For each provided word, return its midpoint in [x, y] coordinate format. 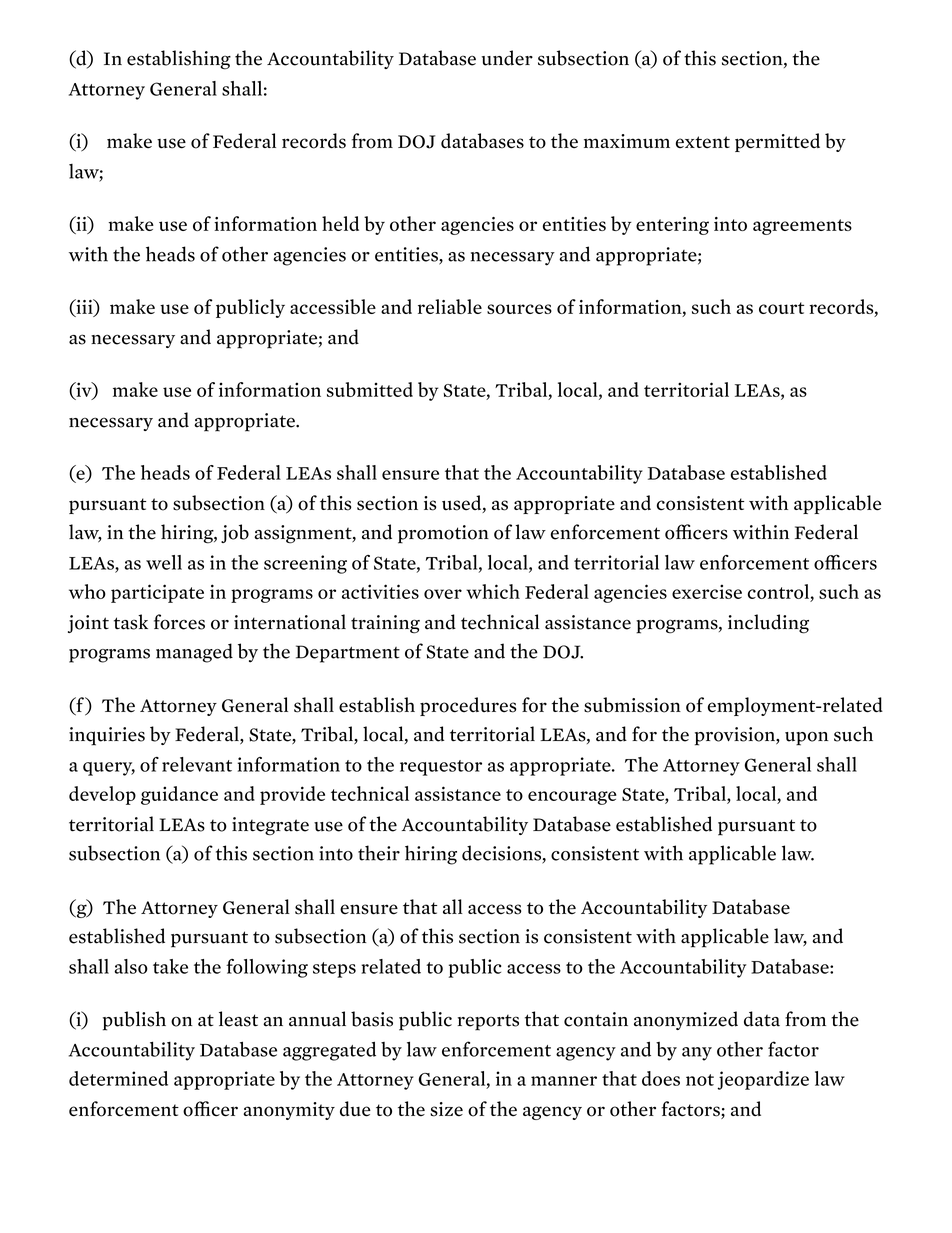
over [443, 594]
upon [806, 738]
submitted [370, 389]
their [379, 853]
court [781, 308]
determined [118, 1078]
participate [157, 593]
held [340, 223]
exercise [707, 591]
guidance [179, 795]
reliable [450, 306]
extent [703, 142]
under [507, 58]
